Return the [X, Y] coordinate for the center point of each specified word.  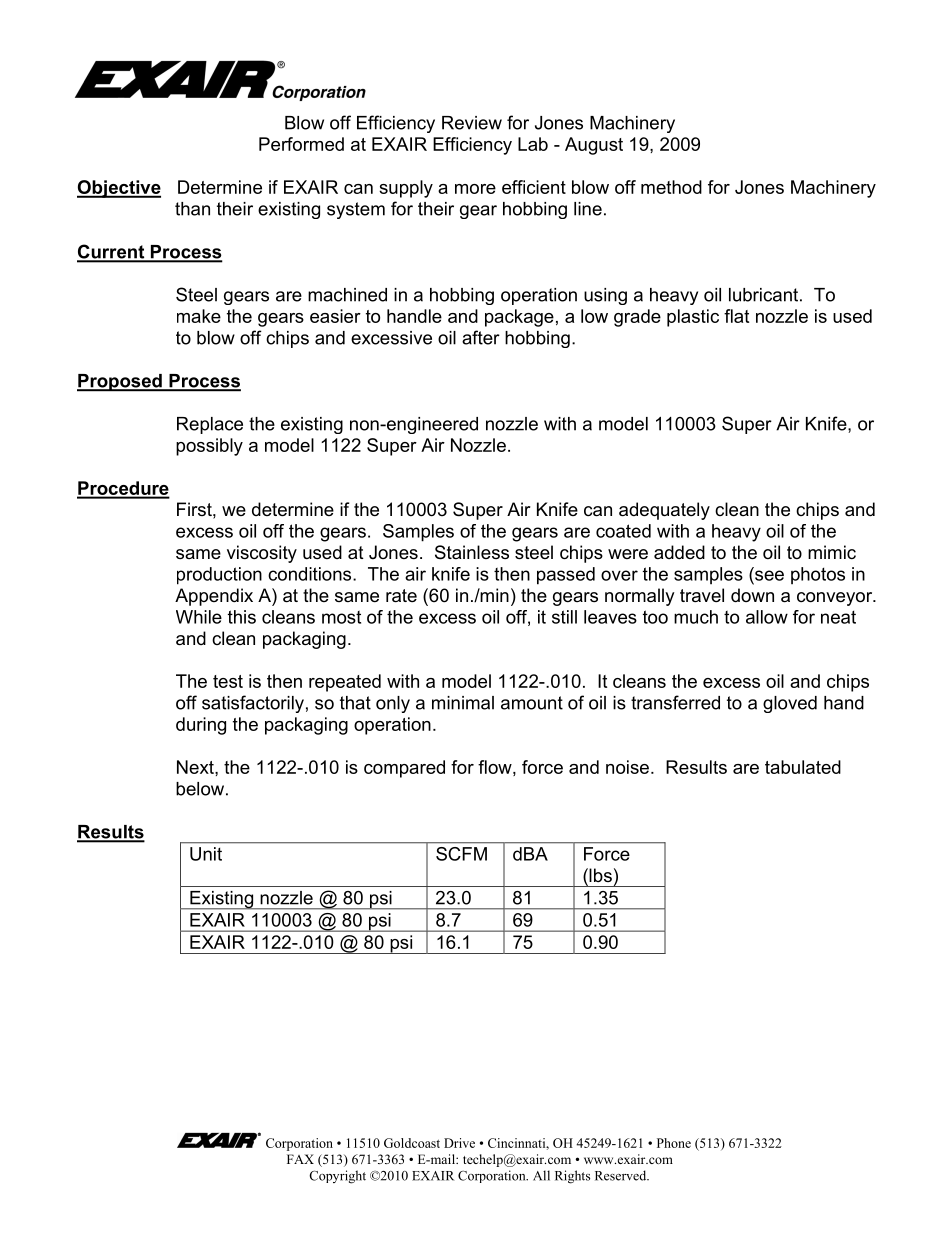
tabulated [803, 767]
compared [404, 769]
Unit [206, 854]
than [192, 209]
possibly [209, 447]
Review [472, 123]
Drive [459, 1143]
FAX [300, 1159]
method [671, 187]
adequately [664, 511]
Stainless [472, 552]
